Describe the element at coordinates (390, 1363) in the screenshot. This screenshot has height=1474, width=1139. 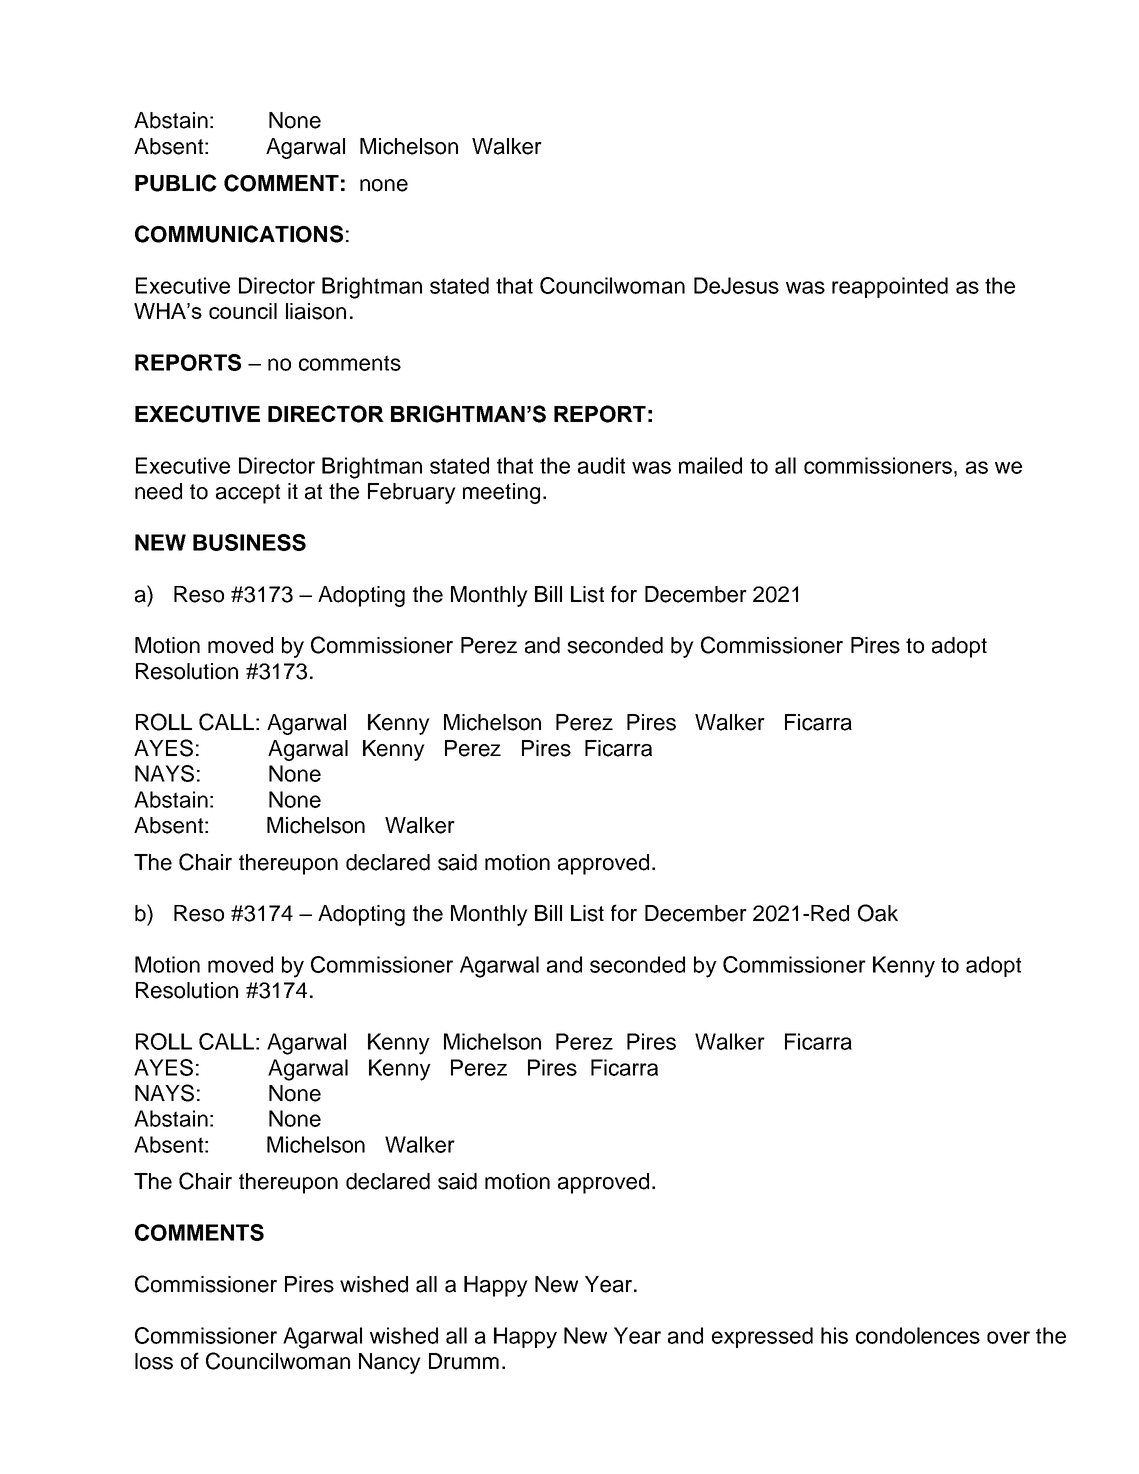
I see `Nancy` at that location.
